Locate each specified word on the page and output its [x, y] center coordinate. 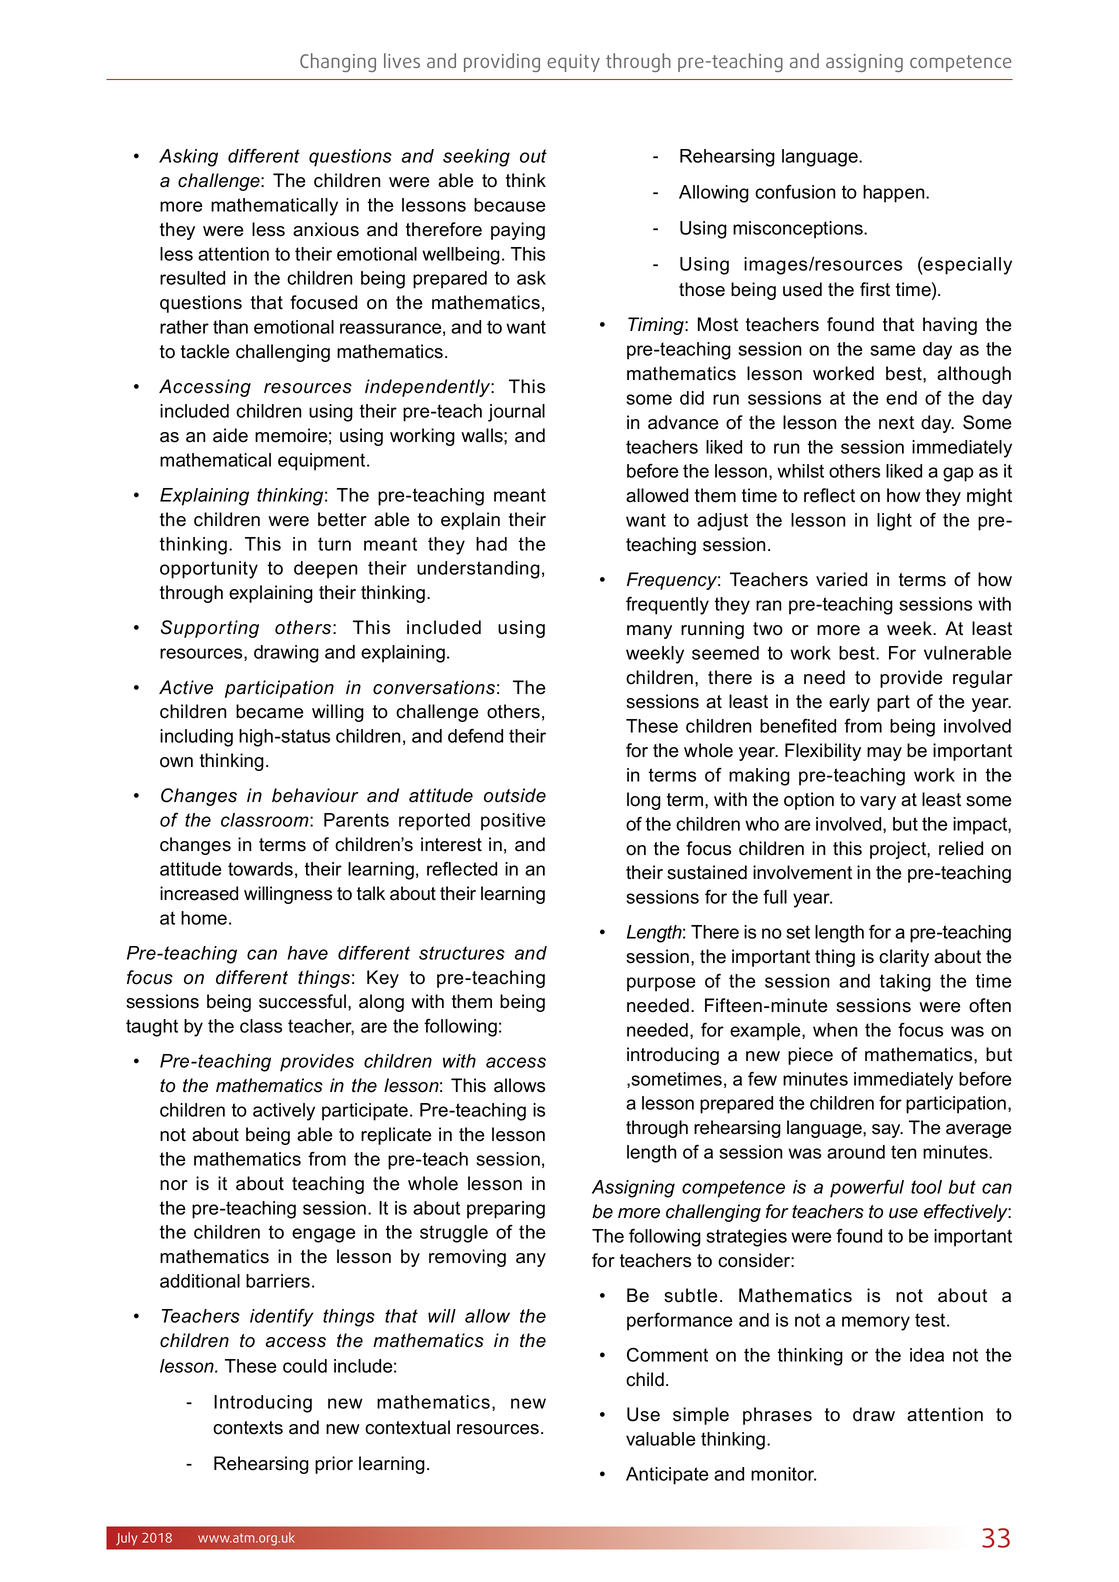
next [896, 423]
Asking [188, 158]
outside [515, 795]
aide [230, 435]
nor [174, 1185]
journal [516, 413]
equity [573, 63]
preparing [506, 1210]
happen [895, 194]
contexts [248, 1428]
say [887, 1131]
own [176, 762]
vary [878, 803]
